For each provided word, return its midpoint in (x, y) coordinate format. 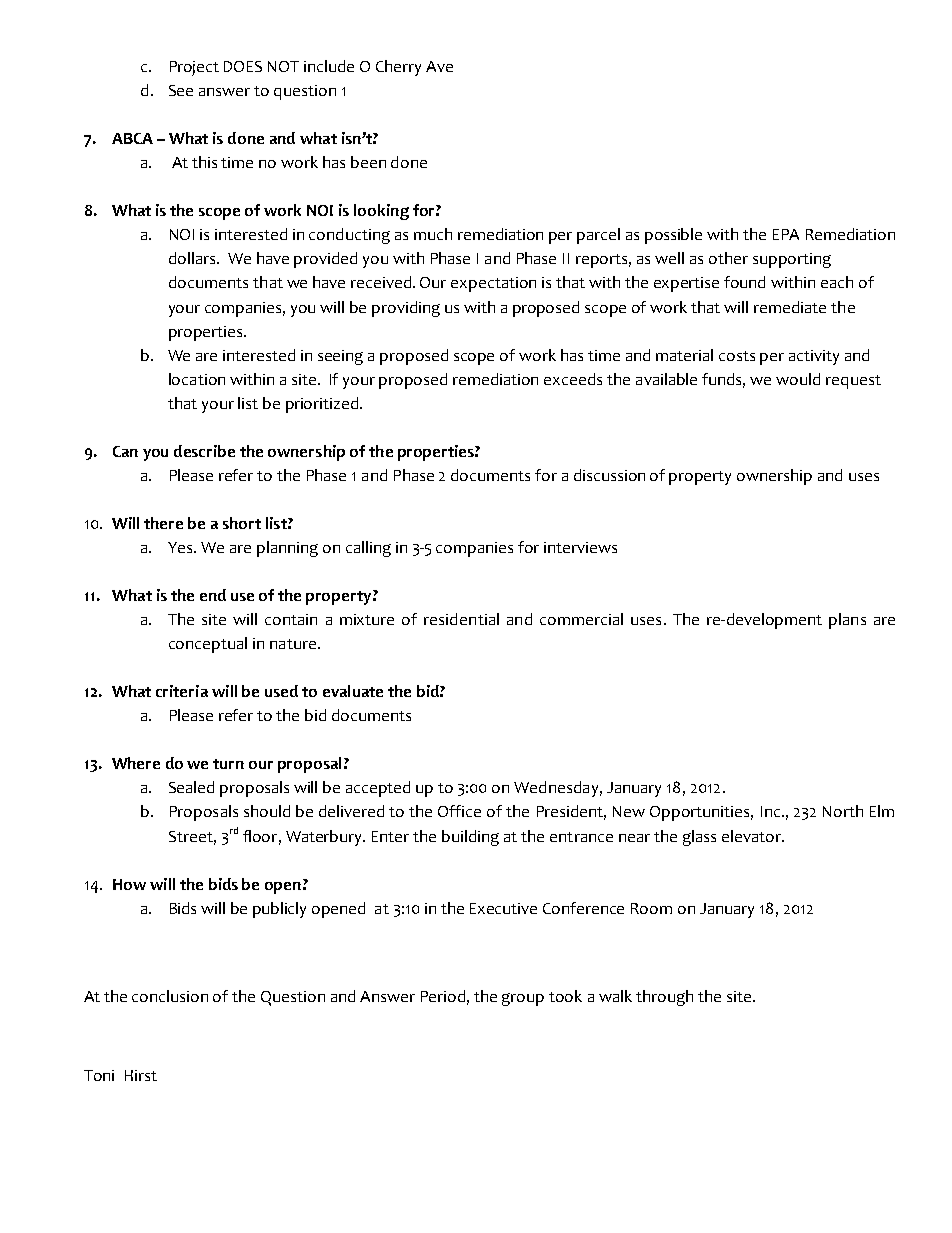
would (798, 379)
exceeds (573, 379)
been (368, 162)
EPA (786, 234)
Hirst (141, 1075)
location (197, 379)
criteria (182, 691)
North (843, 811)
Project (194, 68)
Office (459, 811)
